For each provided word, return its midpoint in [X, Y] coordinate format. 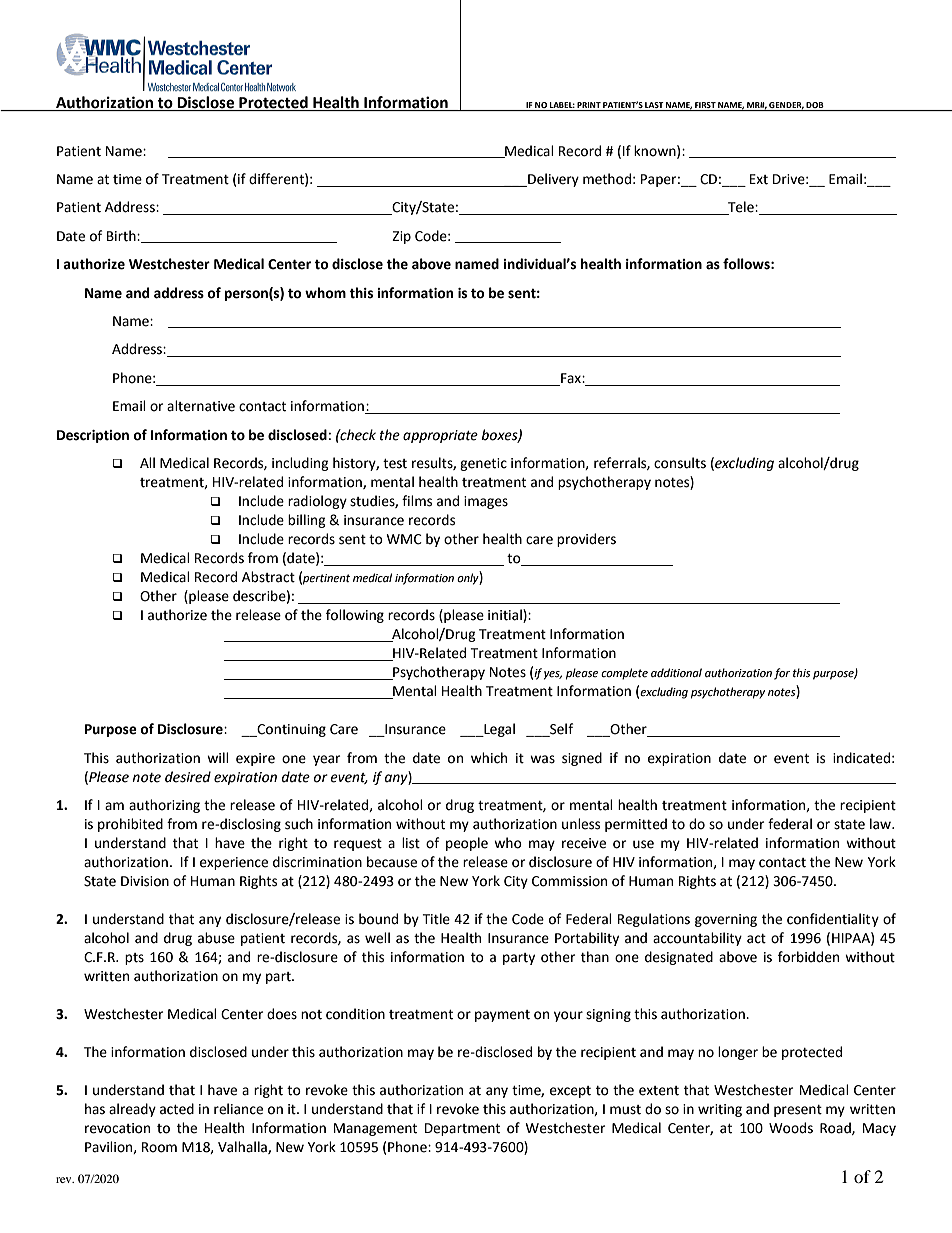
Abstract [268, 577]
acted [177, 1109]
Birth [122, 236]
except [570, 1092]
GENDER [786, 105]
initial [506, 616]
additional [676, 673]
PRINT [589, 105]
